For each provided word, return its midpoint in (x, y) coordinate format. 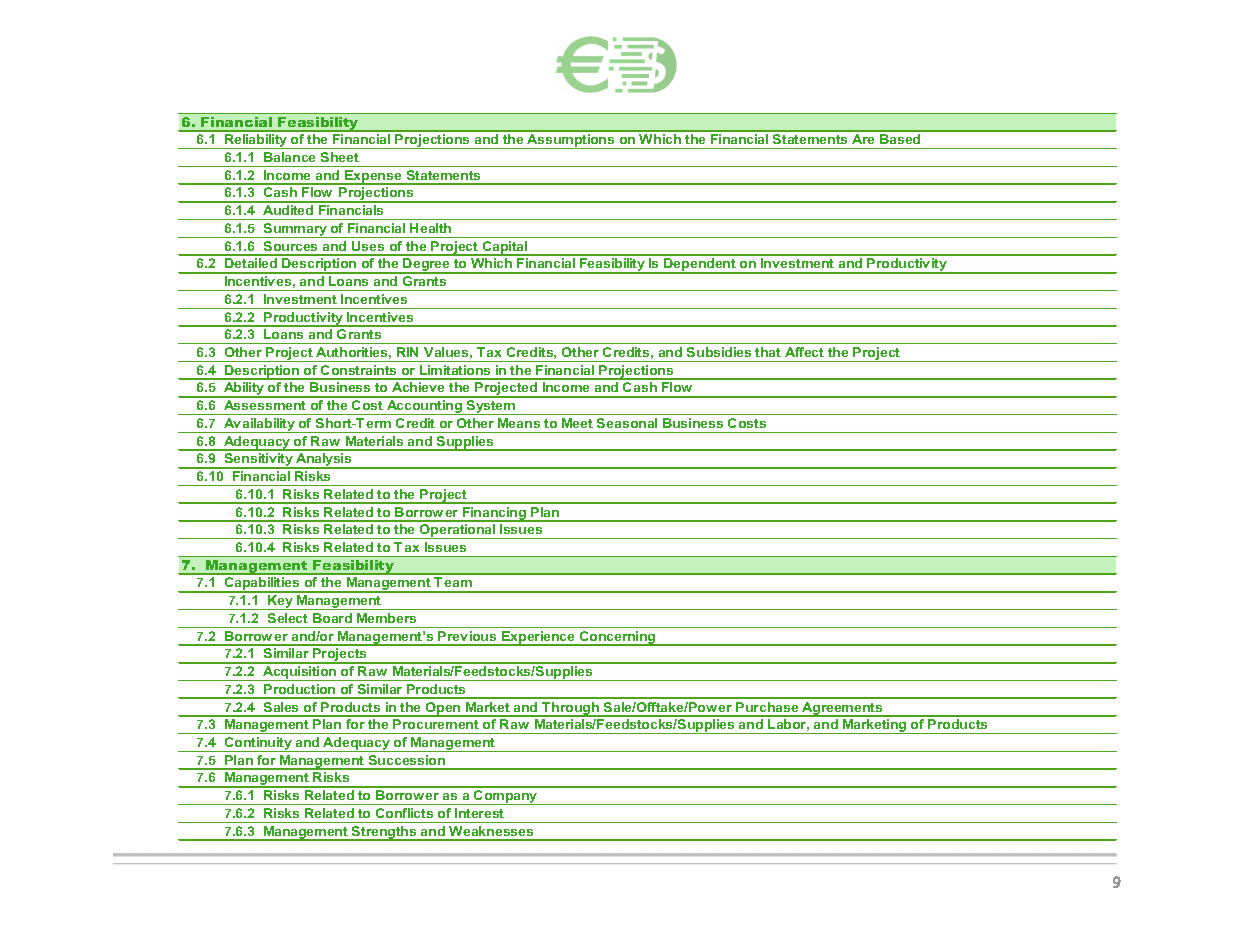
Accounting (425, 407)
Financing (494, 514)
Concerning (617, 638)
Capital (505, 248)
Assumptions (571, 141)
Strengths (384, 833)
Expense (373, 177)
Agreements (842, 709)
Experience (538, 638)
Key (281, 602)
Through (570, 709)
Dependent (700, 266)
